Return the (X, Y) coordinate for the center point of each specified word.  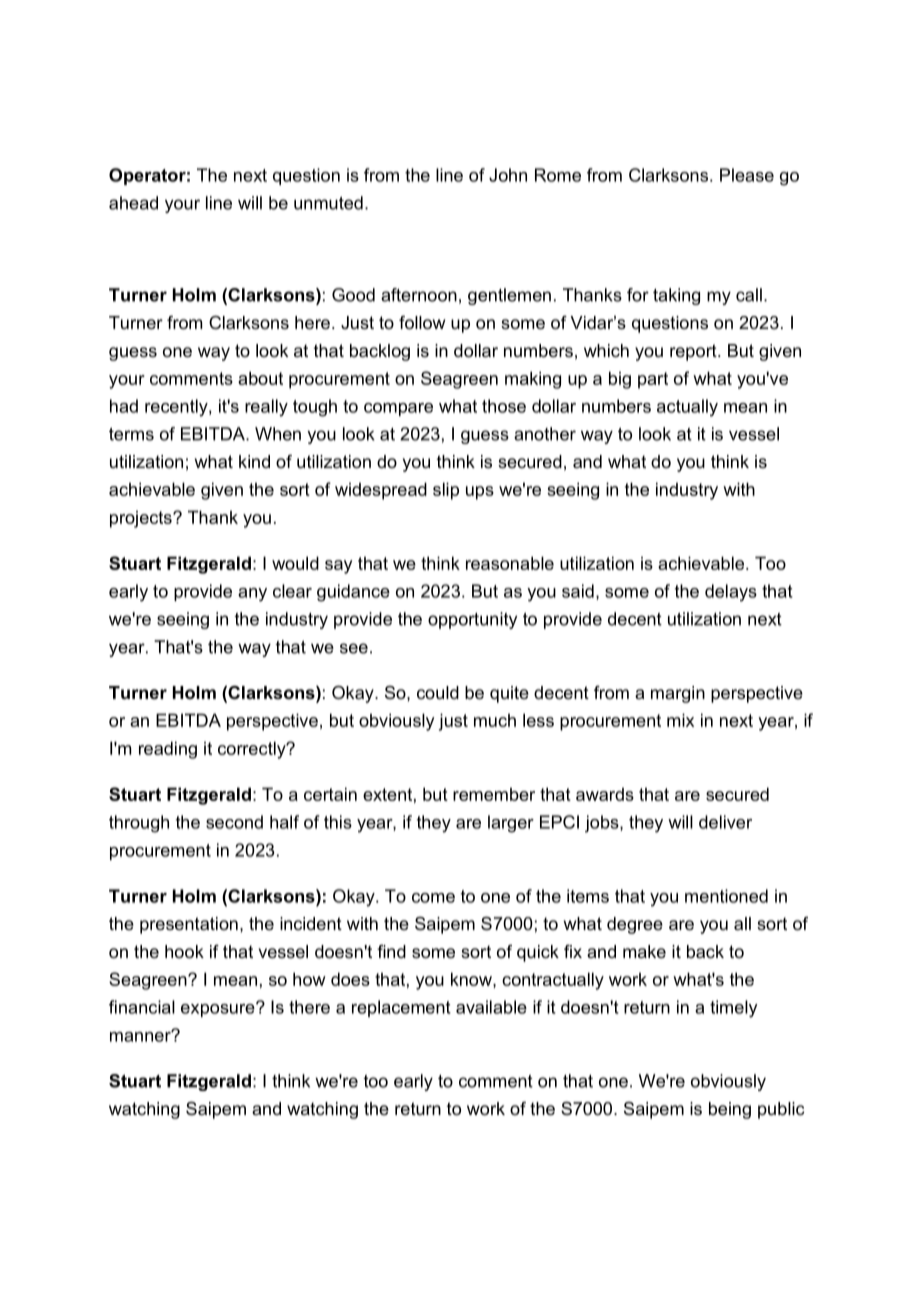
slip (446, 491)
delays (731, 593)
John (508, 175)
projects (142, 519)
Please (747, 175)
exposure (219, 1009)
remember (494, 794)
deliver (725, 822)
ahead (133, 203)
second (234, 822)
